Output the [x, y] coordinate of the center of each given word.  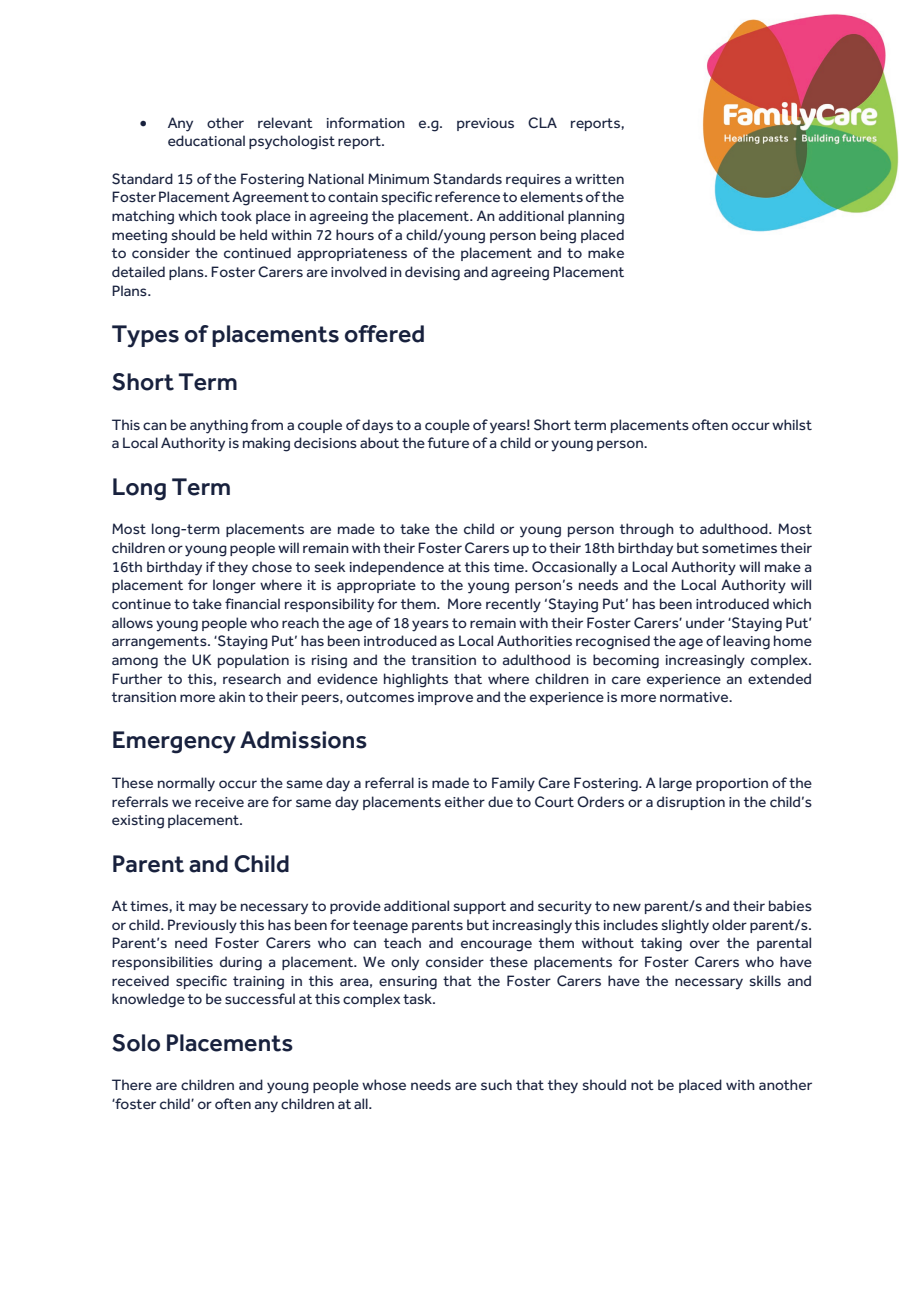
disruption [691, 803]
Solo [136, 1043]
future [448, 442]
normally [186, 784]
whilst [792, 424]
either [465, 801]
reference [467, 196]
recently [513, 605]
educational [206, 140]
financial [252, 603]
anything [219, 426]
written [599, 179]
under [705, 622]
